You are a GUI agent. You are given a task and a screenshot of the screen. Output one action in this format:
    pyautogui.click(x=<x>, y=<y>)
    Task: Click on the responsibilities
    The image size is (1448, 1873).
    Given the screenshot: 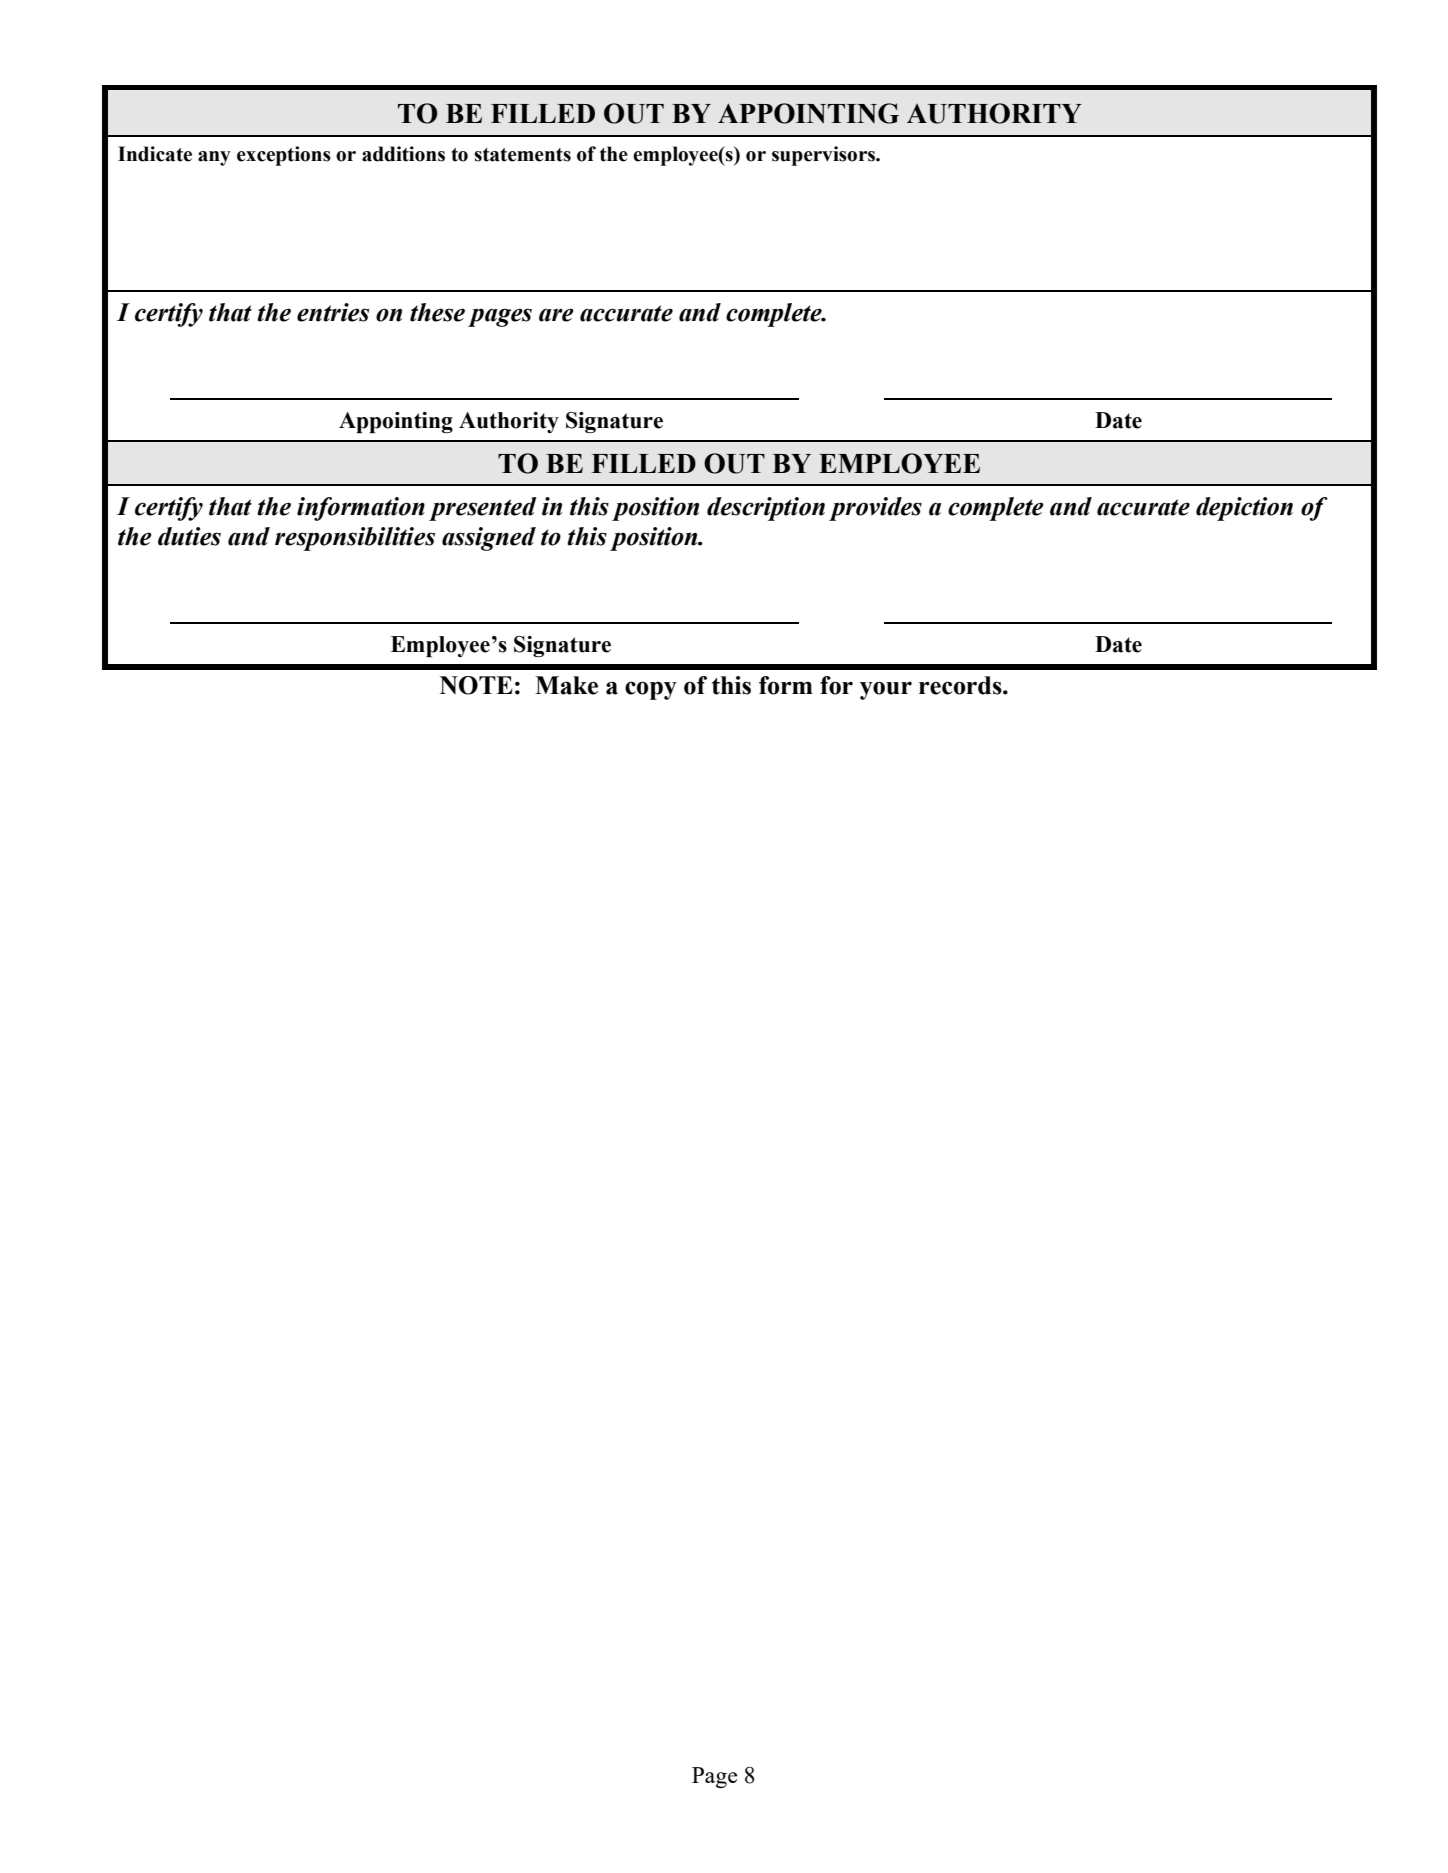 What is the action you would take?
    pyautogui.click(x=355, y=539)
